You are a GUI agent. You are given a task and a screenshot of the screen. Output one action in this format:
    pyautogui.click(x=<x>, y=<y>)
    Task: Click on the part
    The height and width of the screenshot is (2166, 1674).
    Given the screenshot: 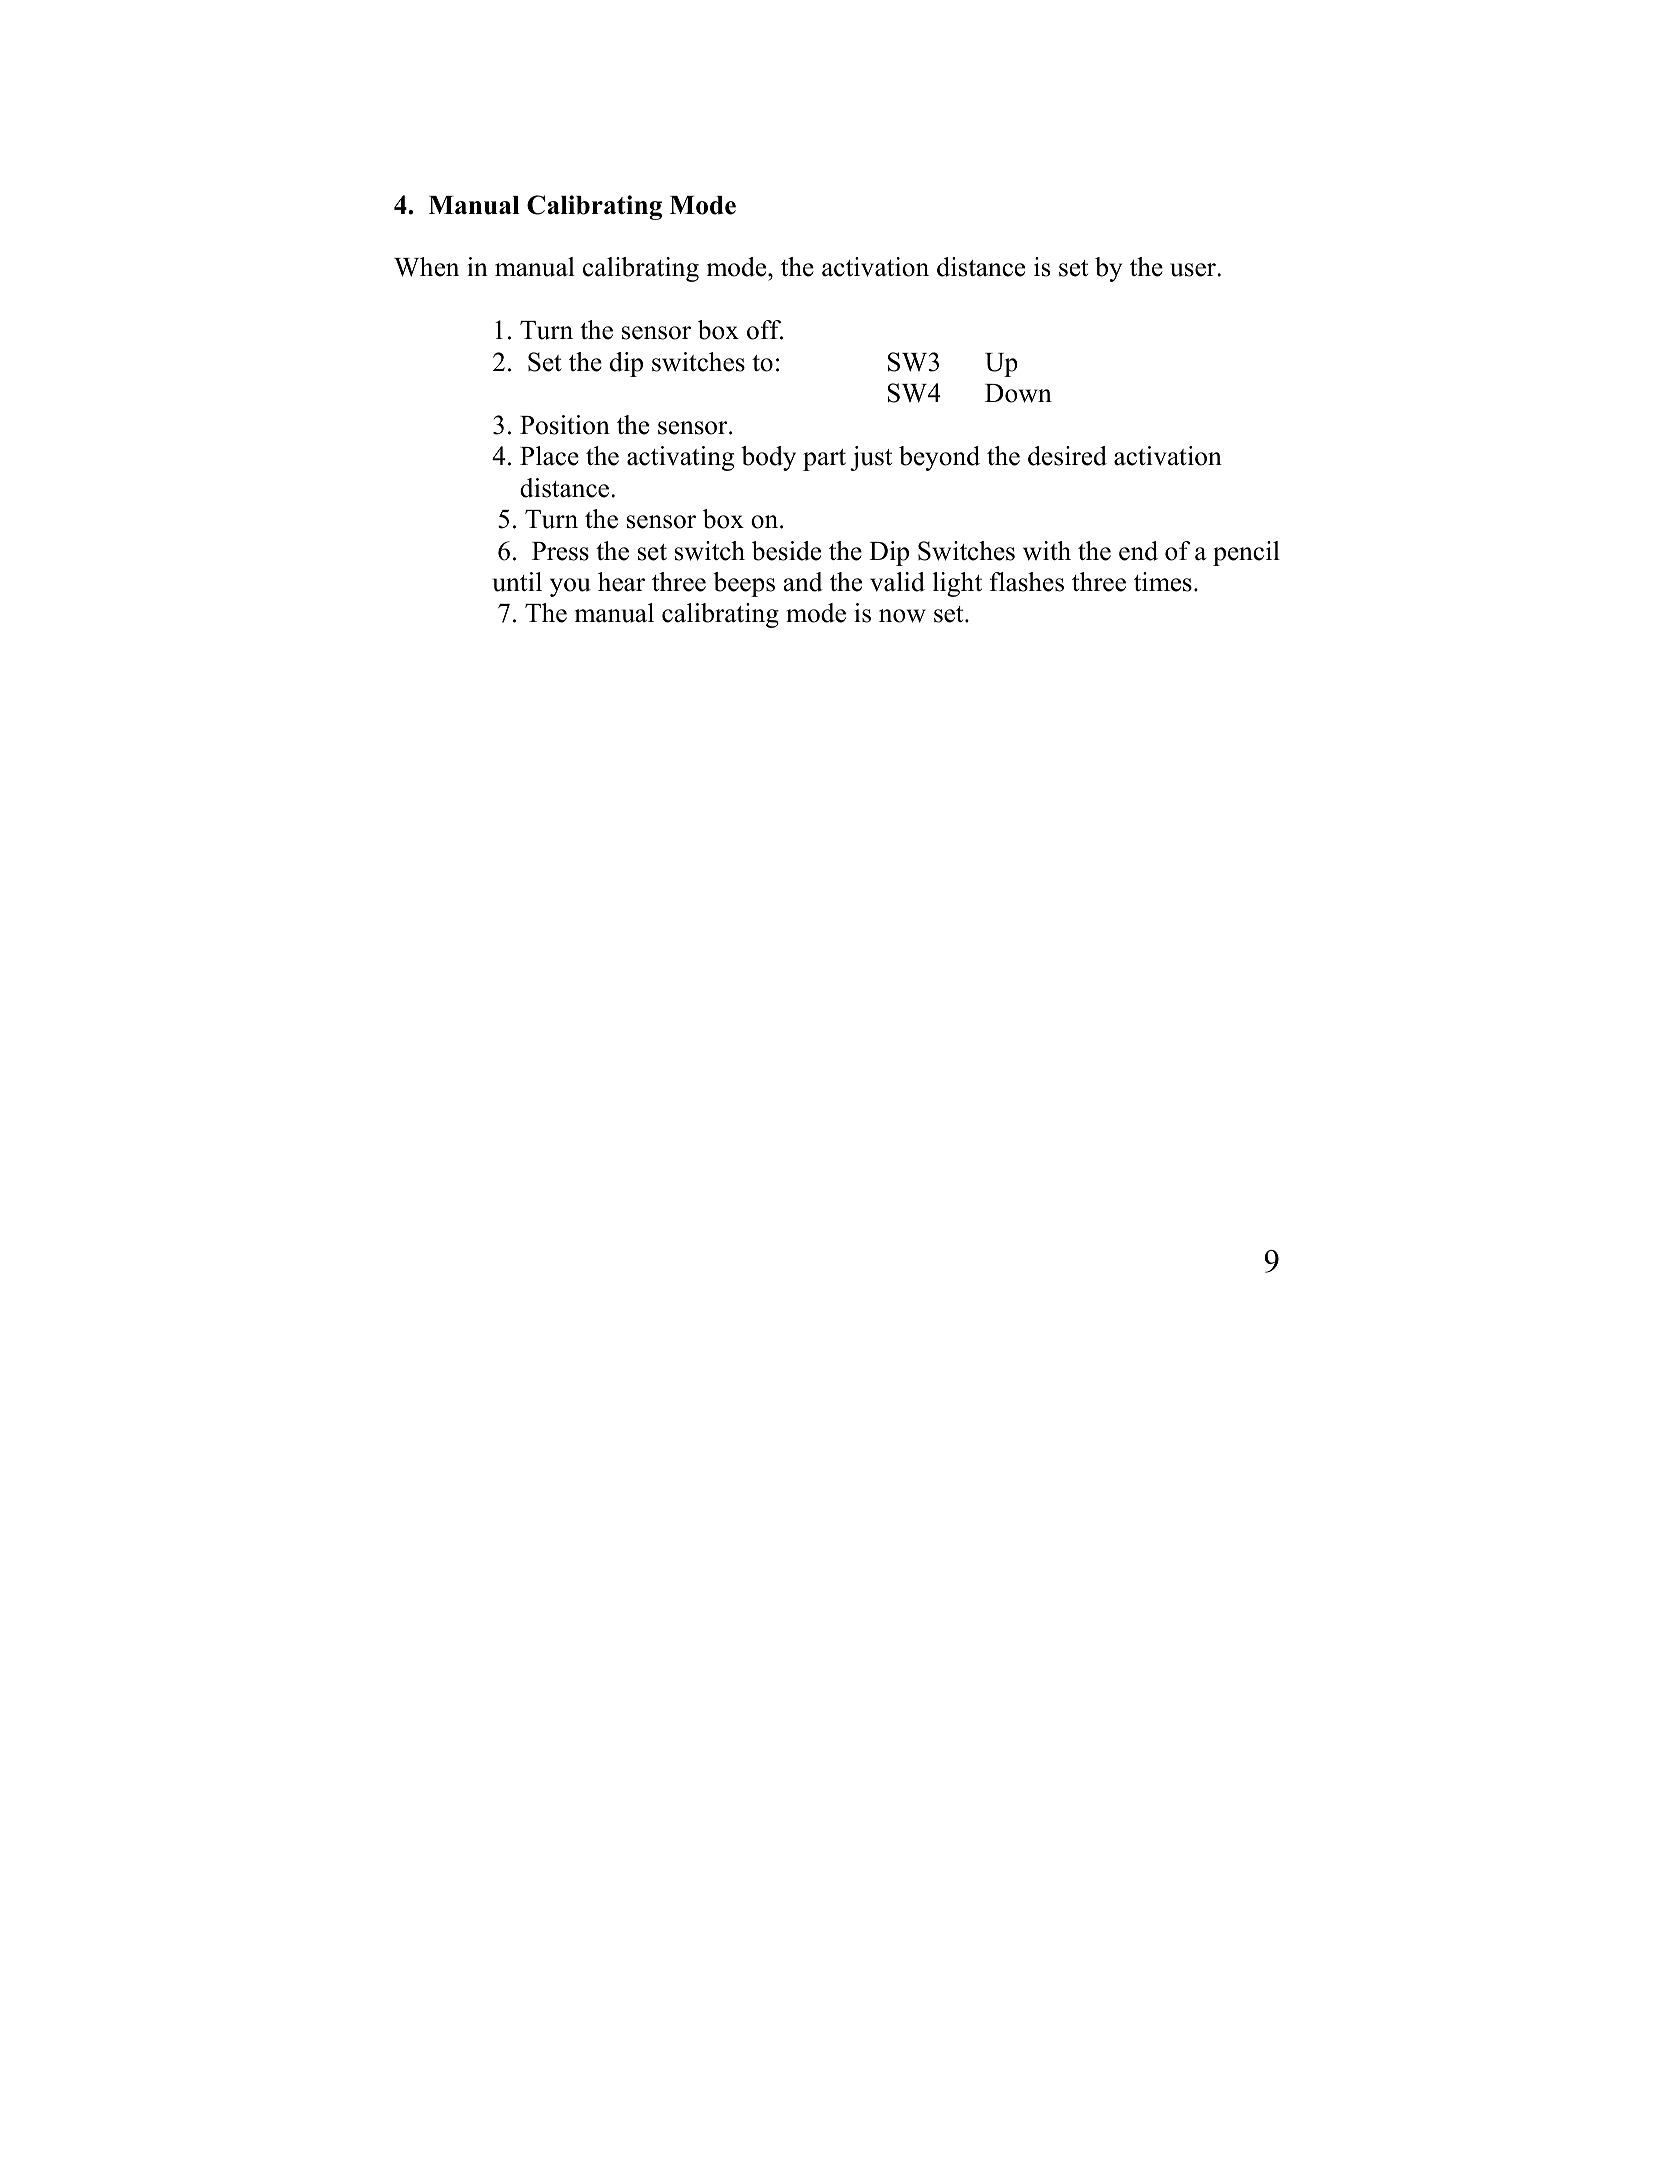 What is the action you would take?
    pyautogui.click(x=824, y=460)
